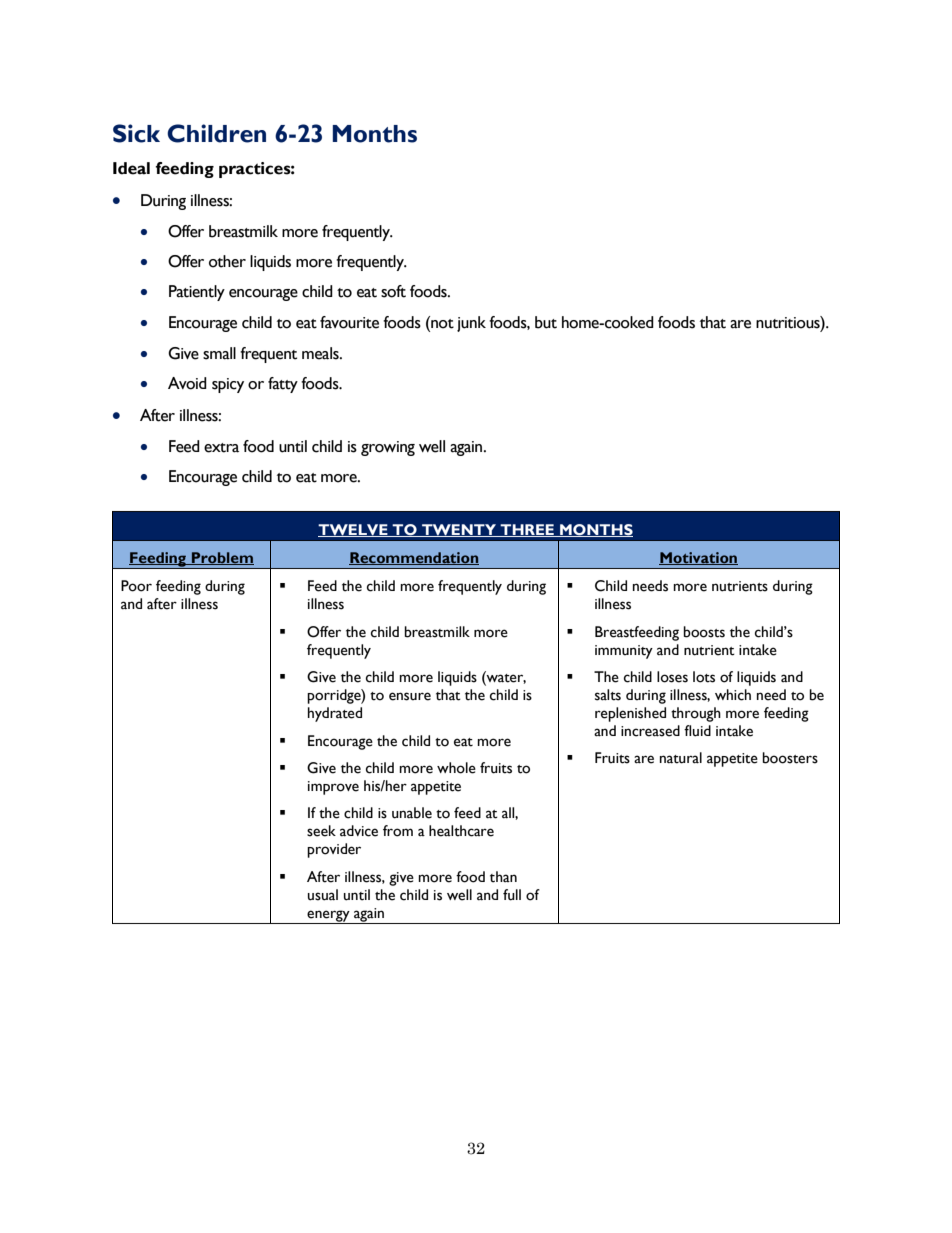 The width and height of the screenshot is (952, 1233). Describe the element at coordinates (512, 895) in the screenshot. I see `full` at that location.
